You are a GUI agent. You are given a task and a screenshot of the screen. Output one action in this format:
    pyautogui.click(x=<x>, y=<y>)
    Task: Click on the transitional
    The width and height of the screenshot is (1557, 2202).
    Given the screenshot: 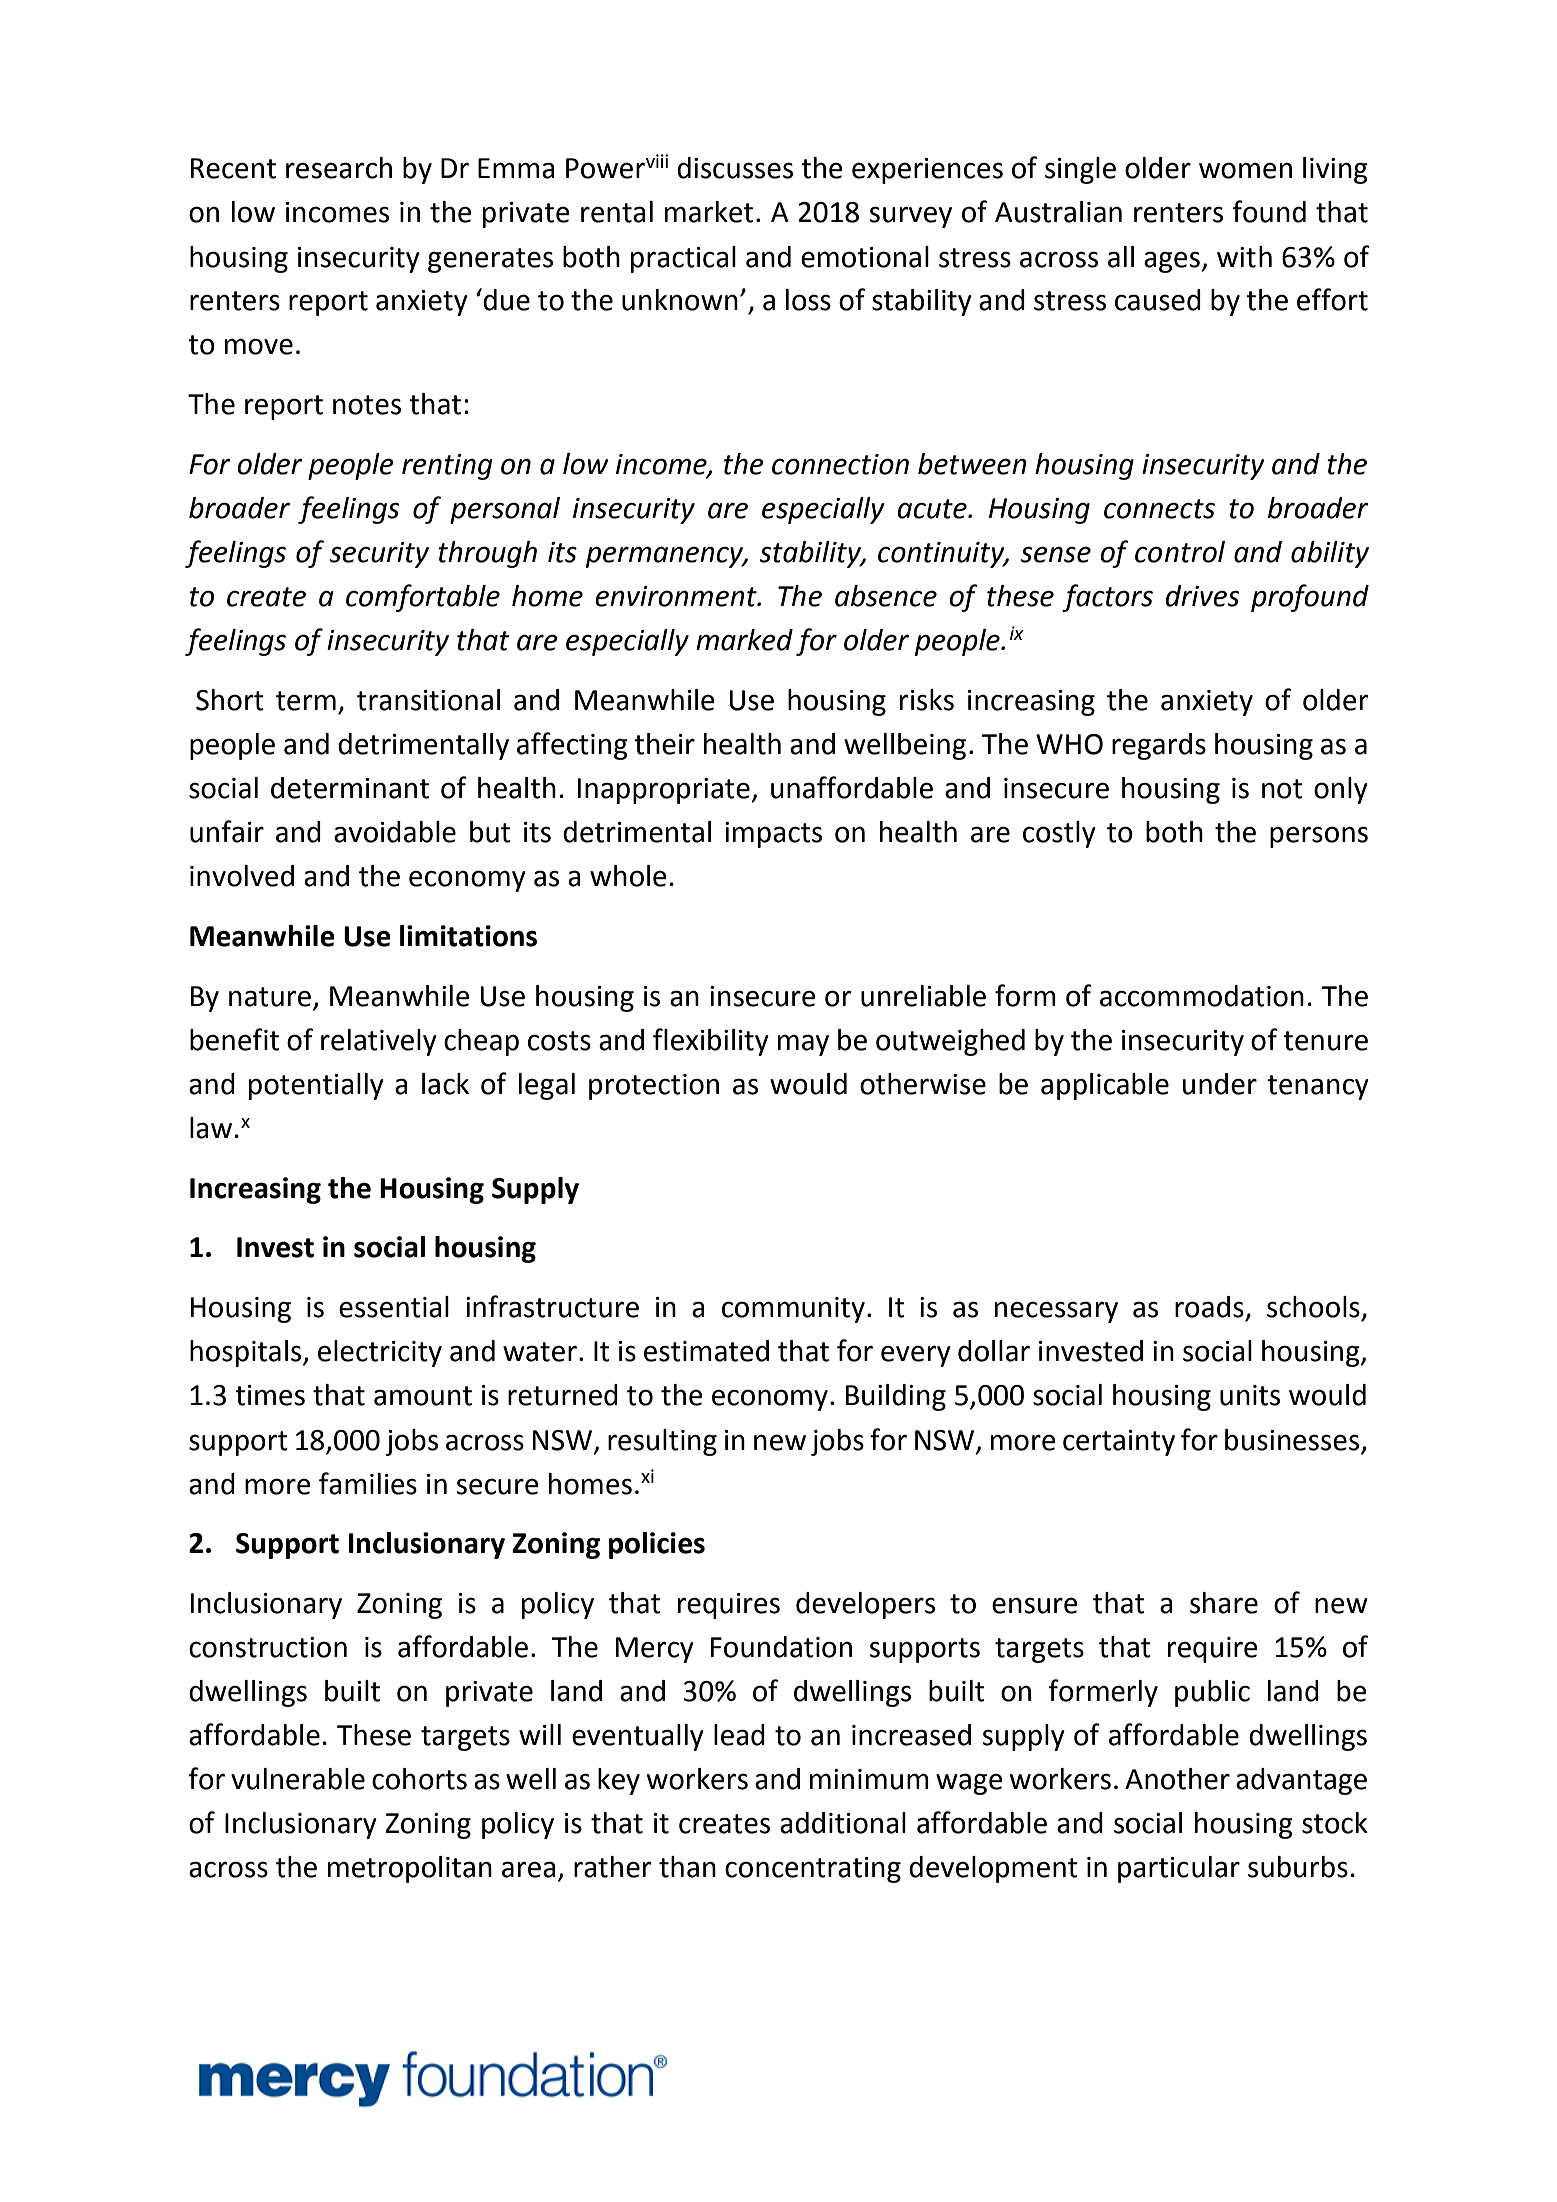 What is the action you would take?
    pyautogui.click(x=428, y=700)
